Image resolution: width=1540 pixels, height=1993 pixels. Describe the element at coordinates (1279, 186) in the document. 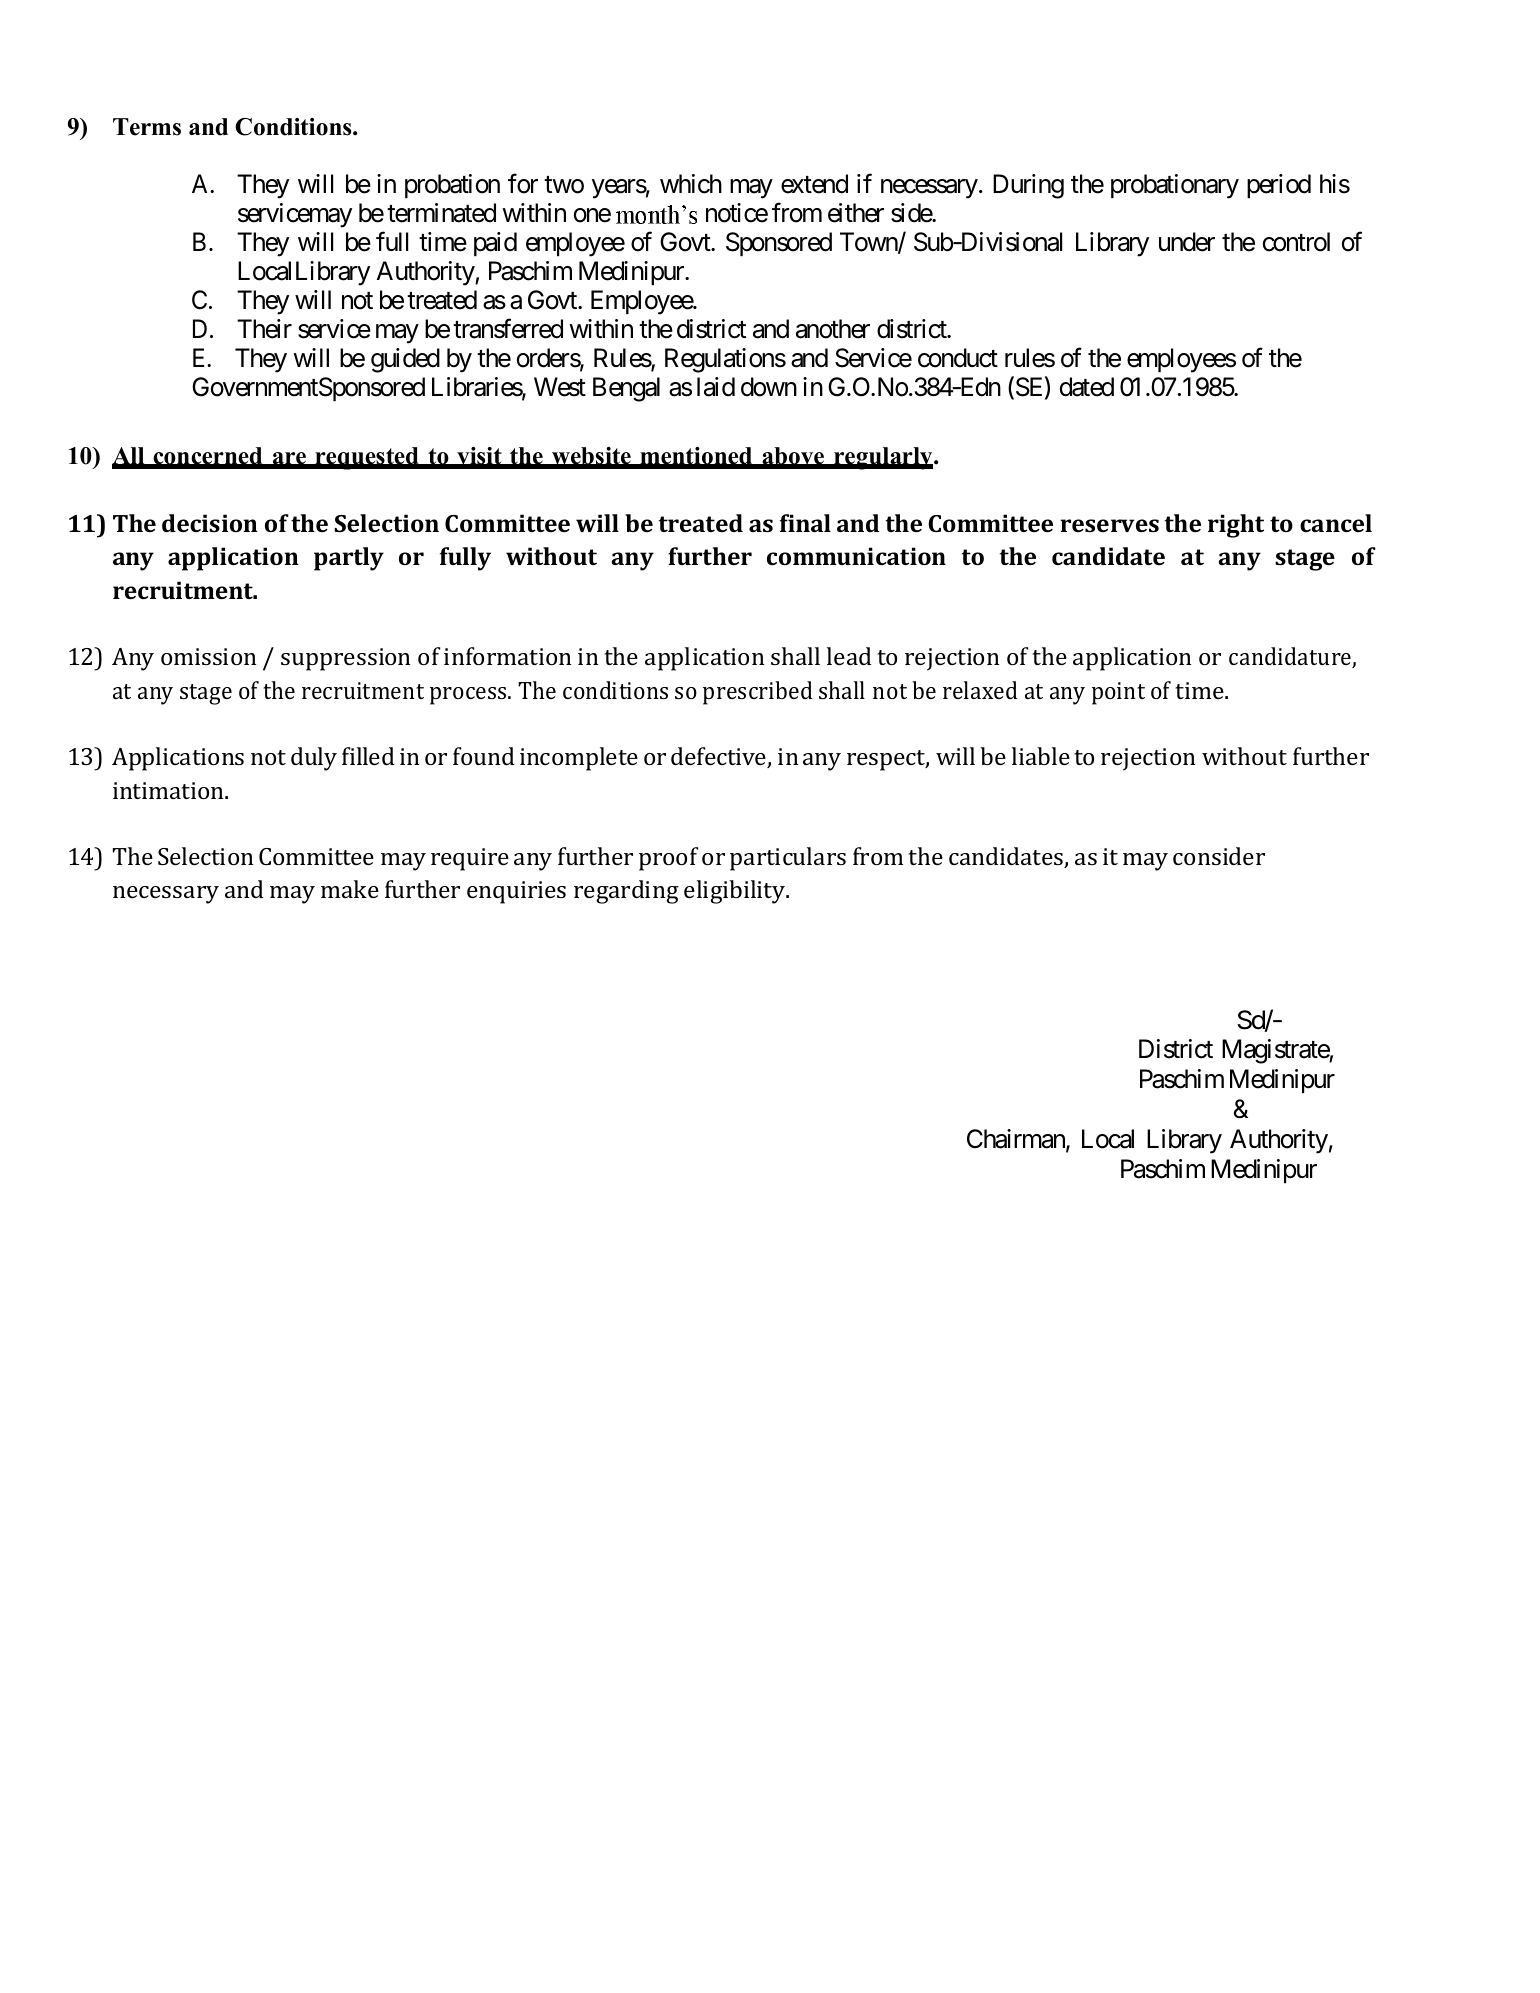

I see `period` at that location.
